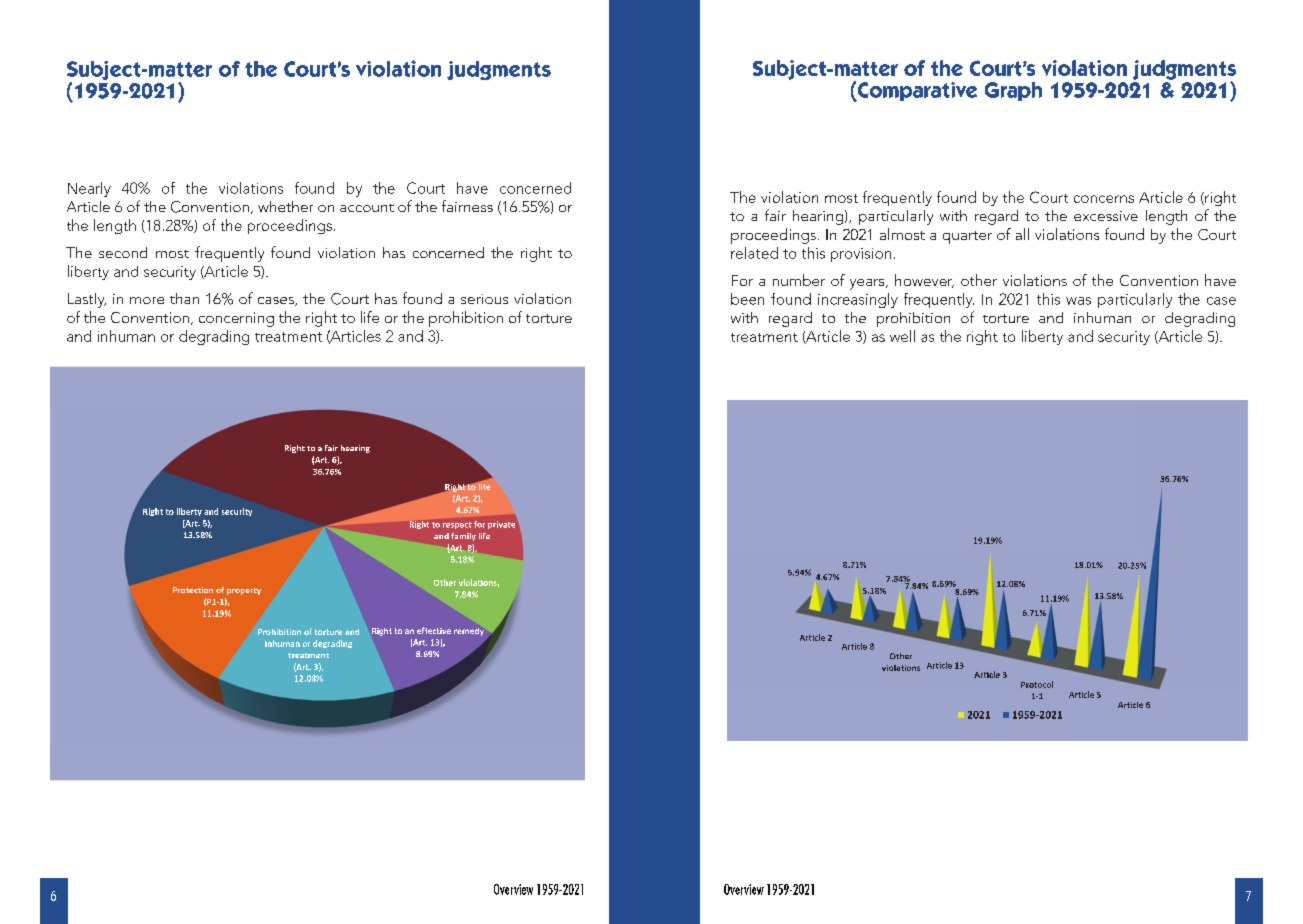 The height and width of the image is (924, 1303). I want to click on serious, so click(484, 299).
